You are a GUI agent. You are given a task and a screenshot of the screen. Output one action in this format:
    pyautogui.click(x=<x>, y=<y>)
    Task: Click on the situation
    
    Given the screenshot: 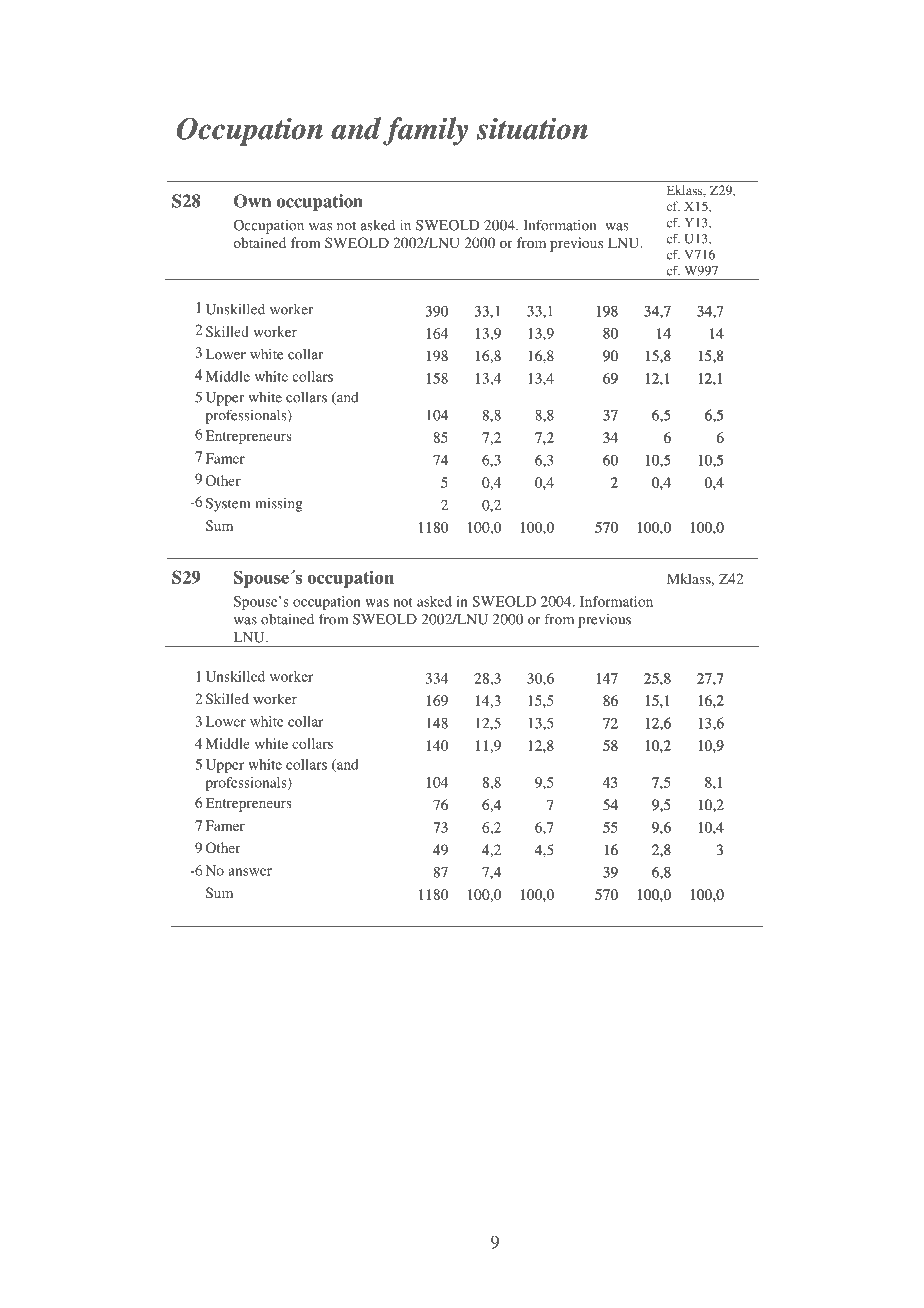 What is the action you would take?
    pyautogui.click(x=532, y=128)
